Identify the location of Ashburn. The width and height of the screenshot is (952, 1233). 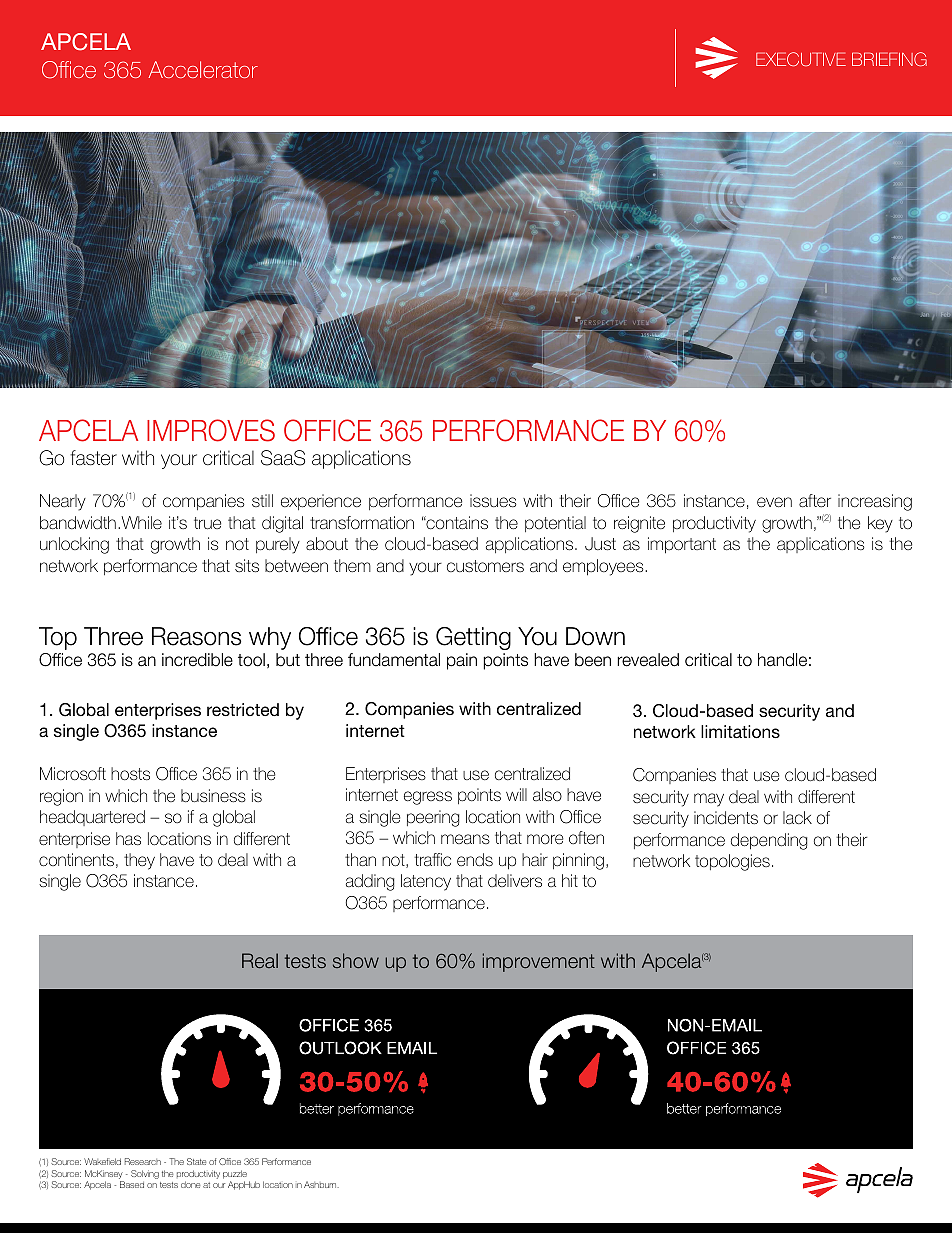
(321, 1184).
